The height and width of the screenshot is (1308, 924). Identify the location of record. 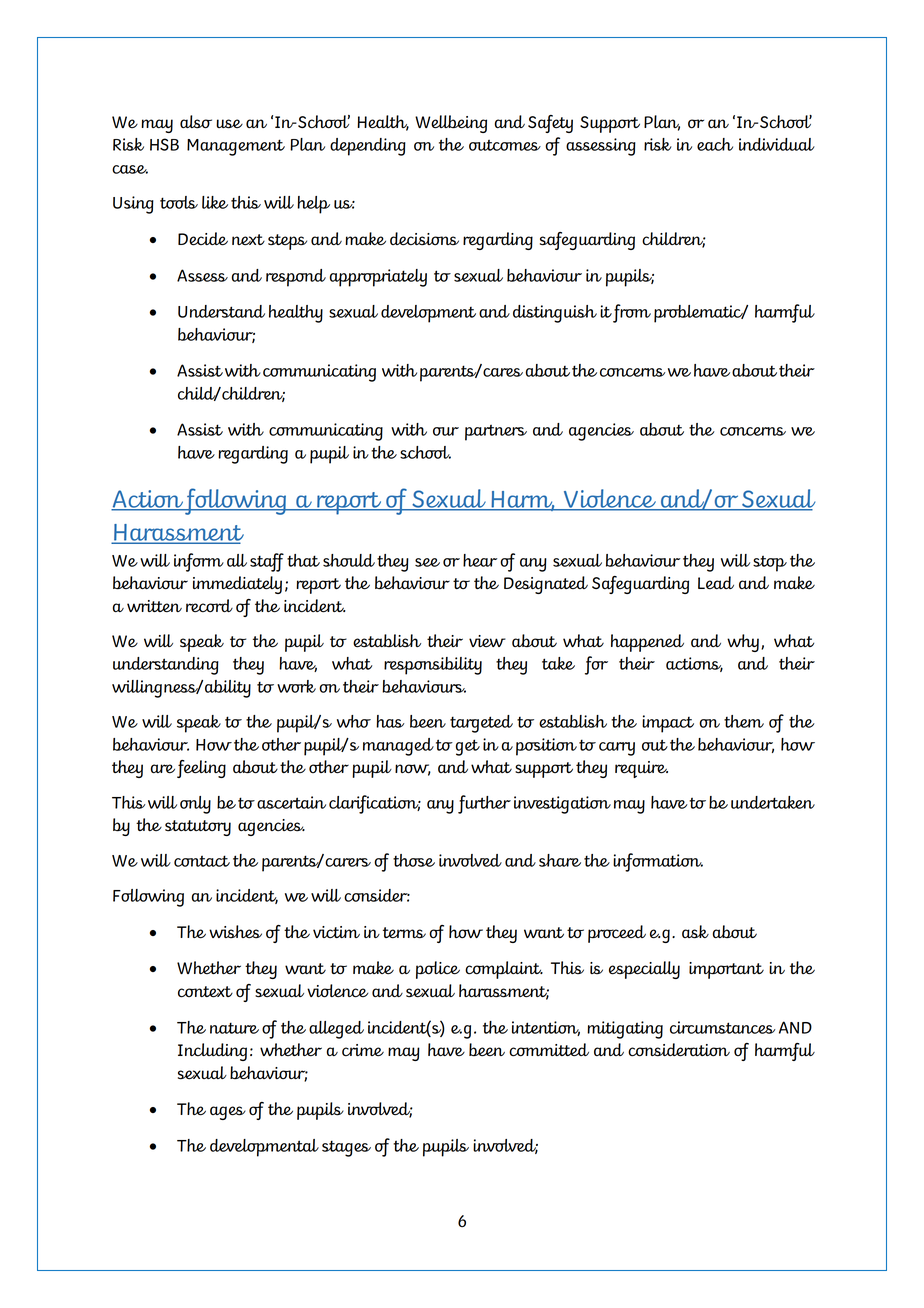
(209, 606).
